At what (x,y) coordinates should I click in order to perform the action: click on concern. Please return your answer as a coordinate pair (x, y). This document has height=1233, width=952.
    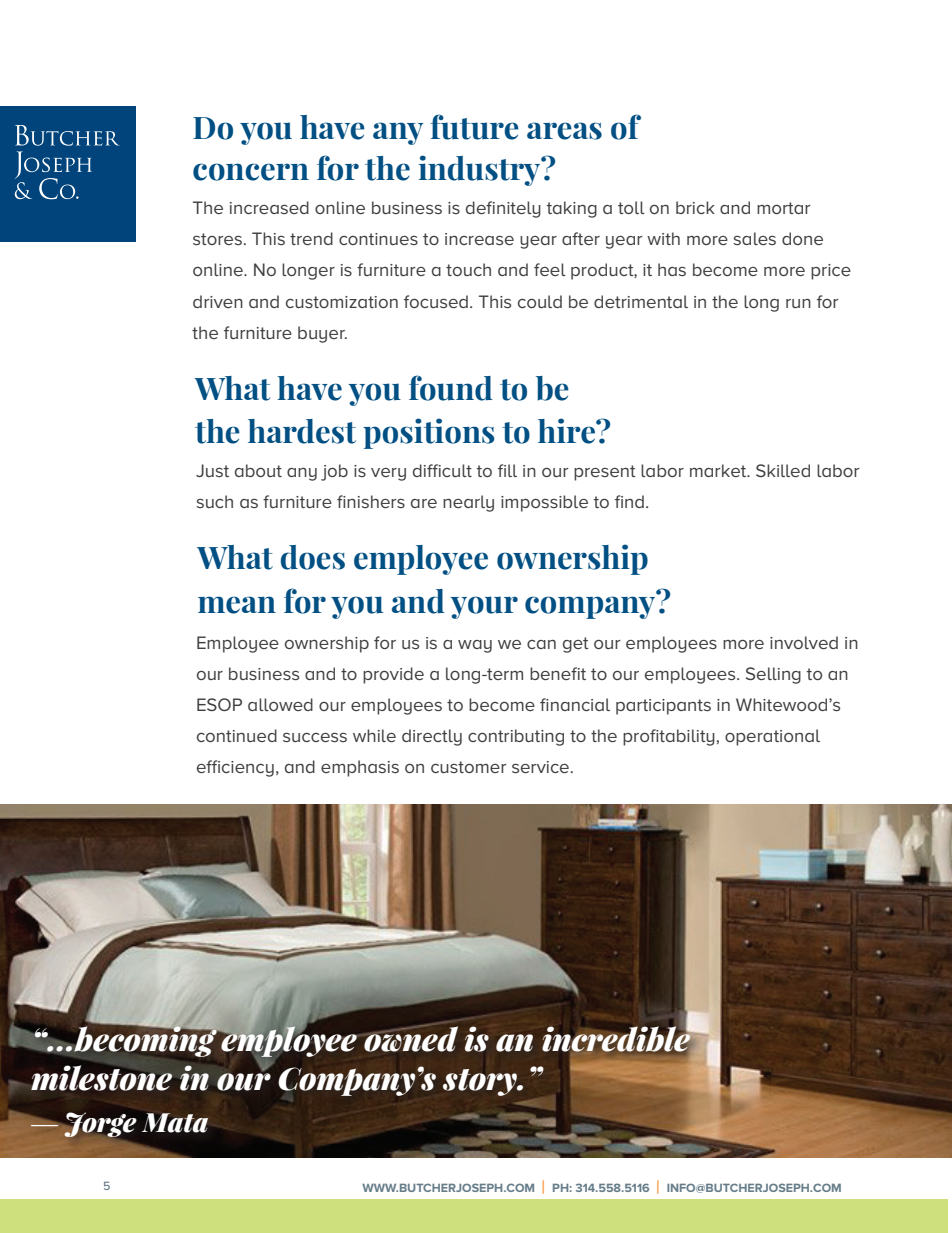
    Looking at the image, I should click on (251, 172).
